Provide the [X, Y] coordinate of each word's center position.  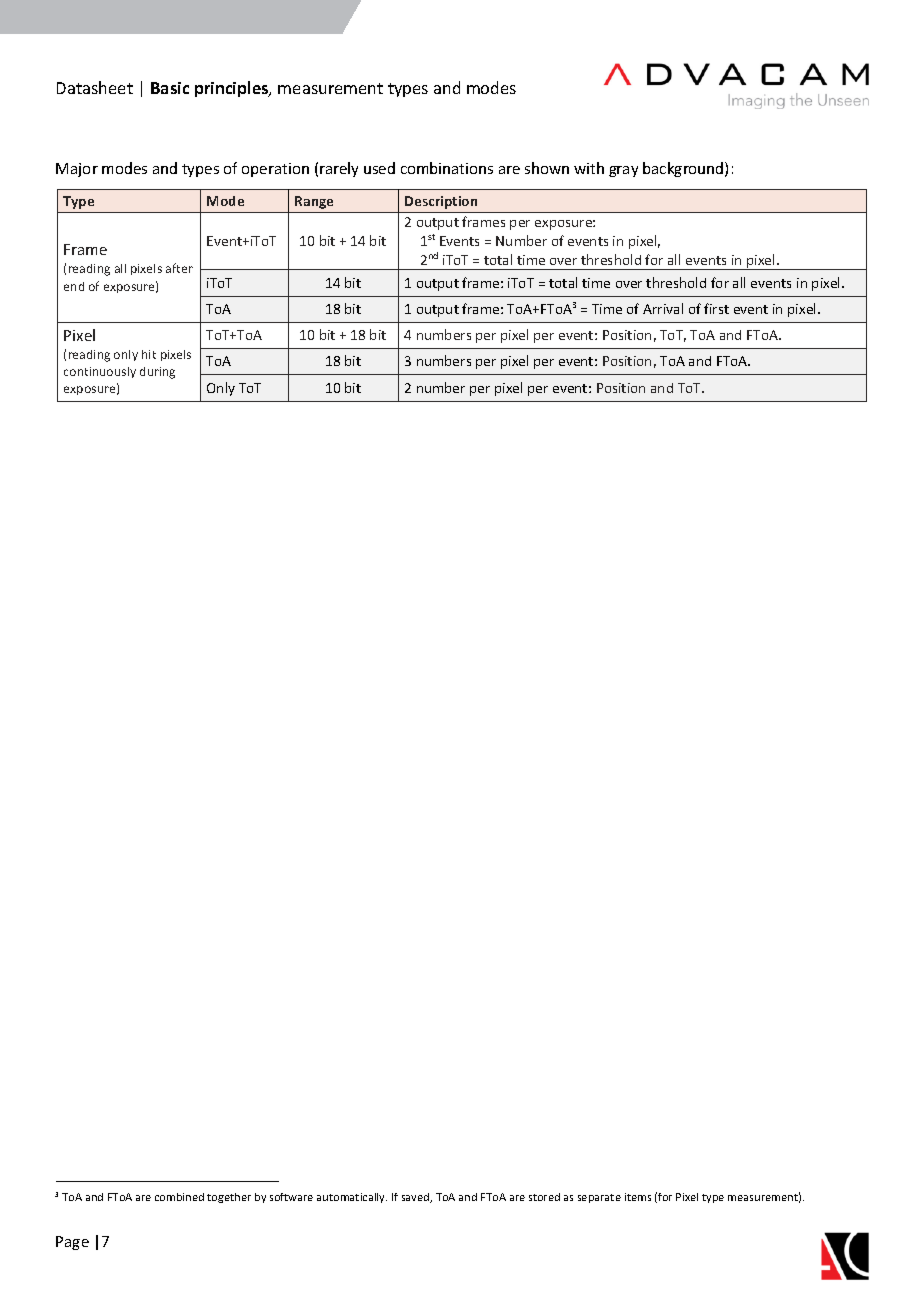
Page [72, 1243]
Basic [170, 88]
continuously [100, 372]
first [716, 308]
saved [417, 1198]
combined [179, 1197]
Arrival [663, 308]
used [379, 168]
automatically [352, 1198]
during [157, 373]
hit [149, 354]
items [638, 1197]
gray [623, 171]
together [229, 1198]
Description [441, 202]
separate [599, 1198]
